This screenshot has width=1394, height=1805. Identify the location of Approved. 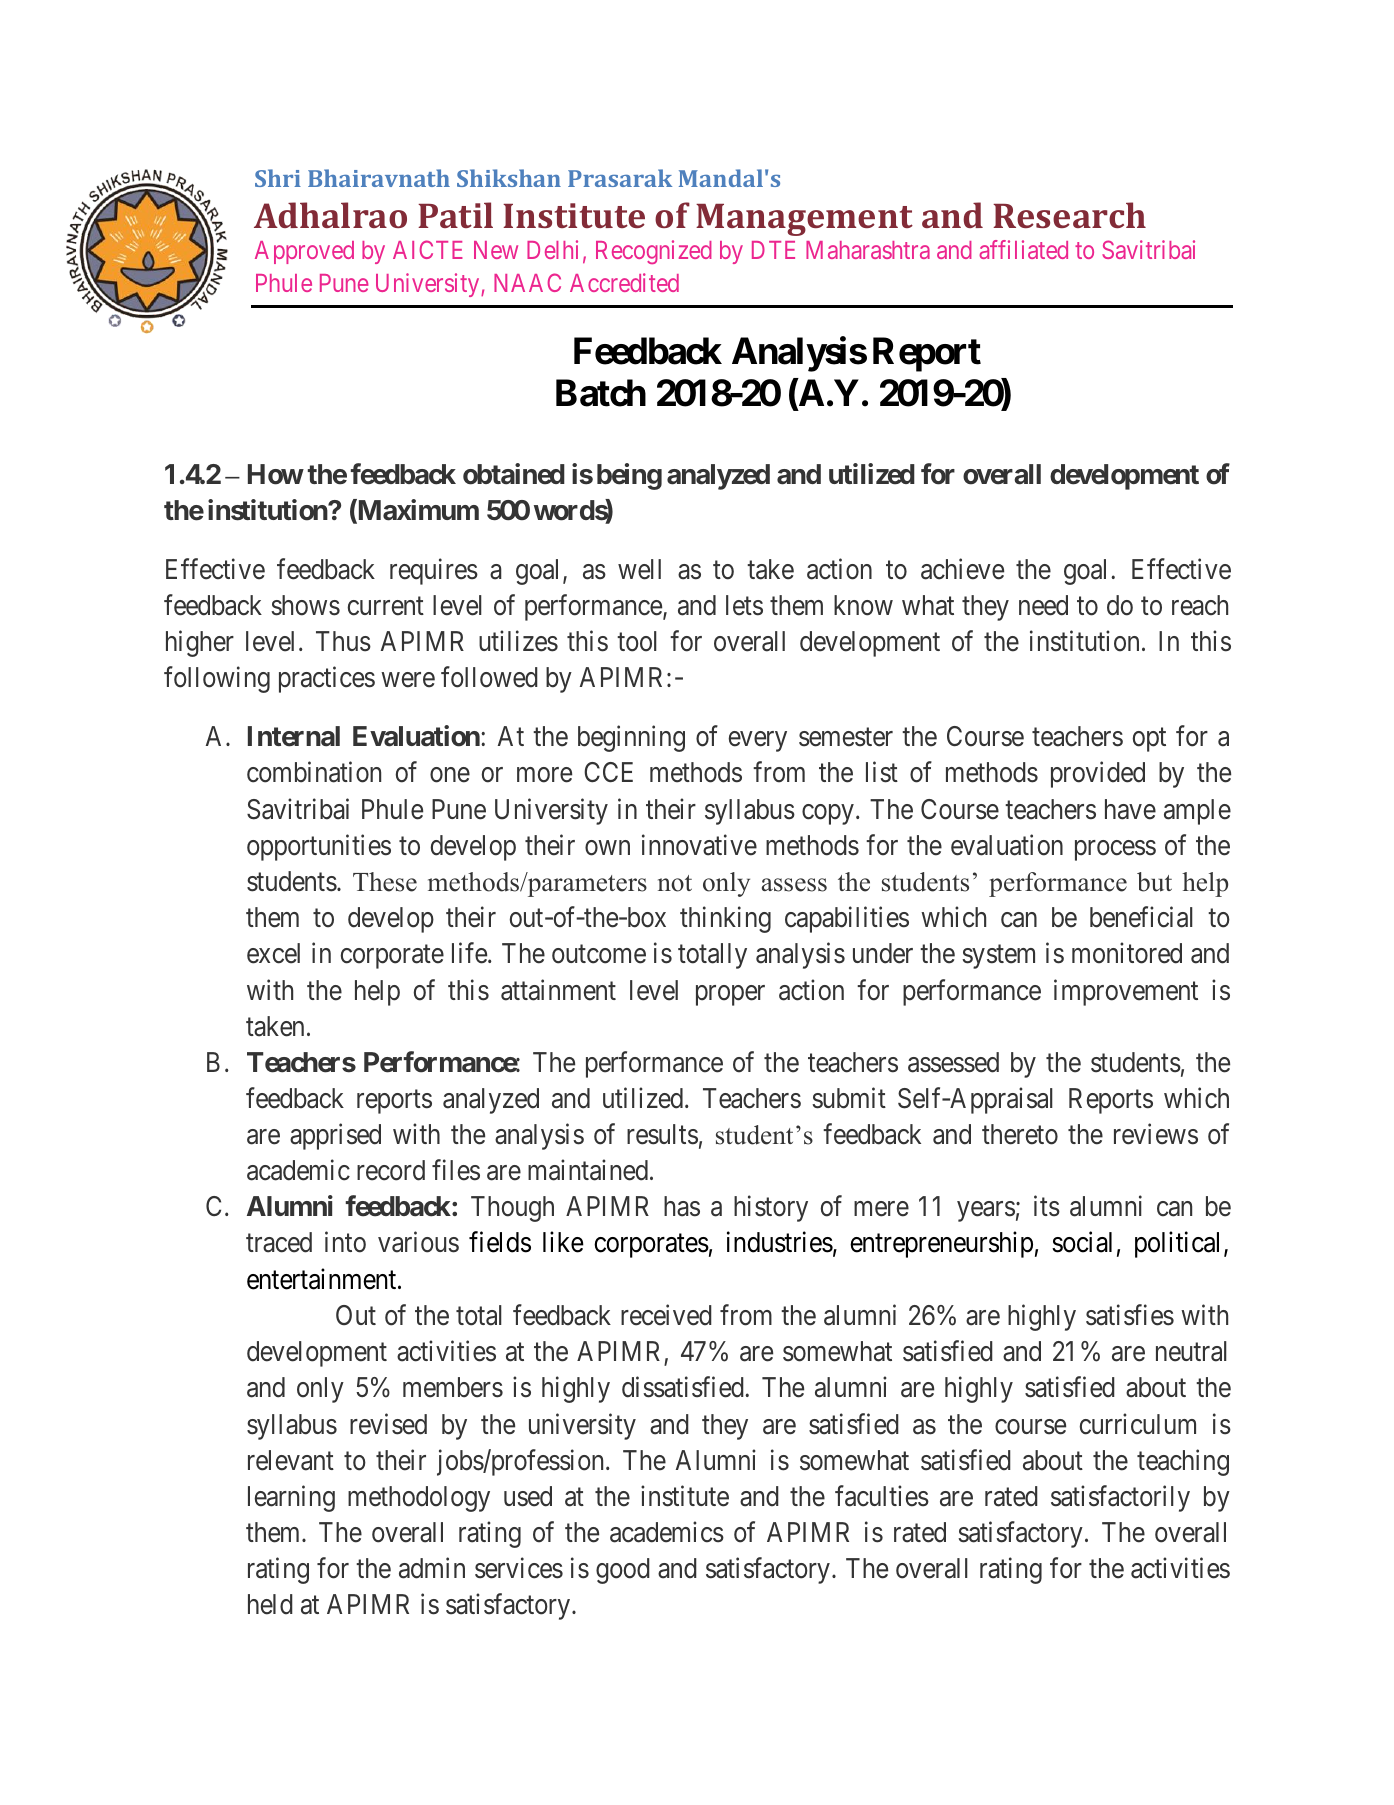
(304, 252).
